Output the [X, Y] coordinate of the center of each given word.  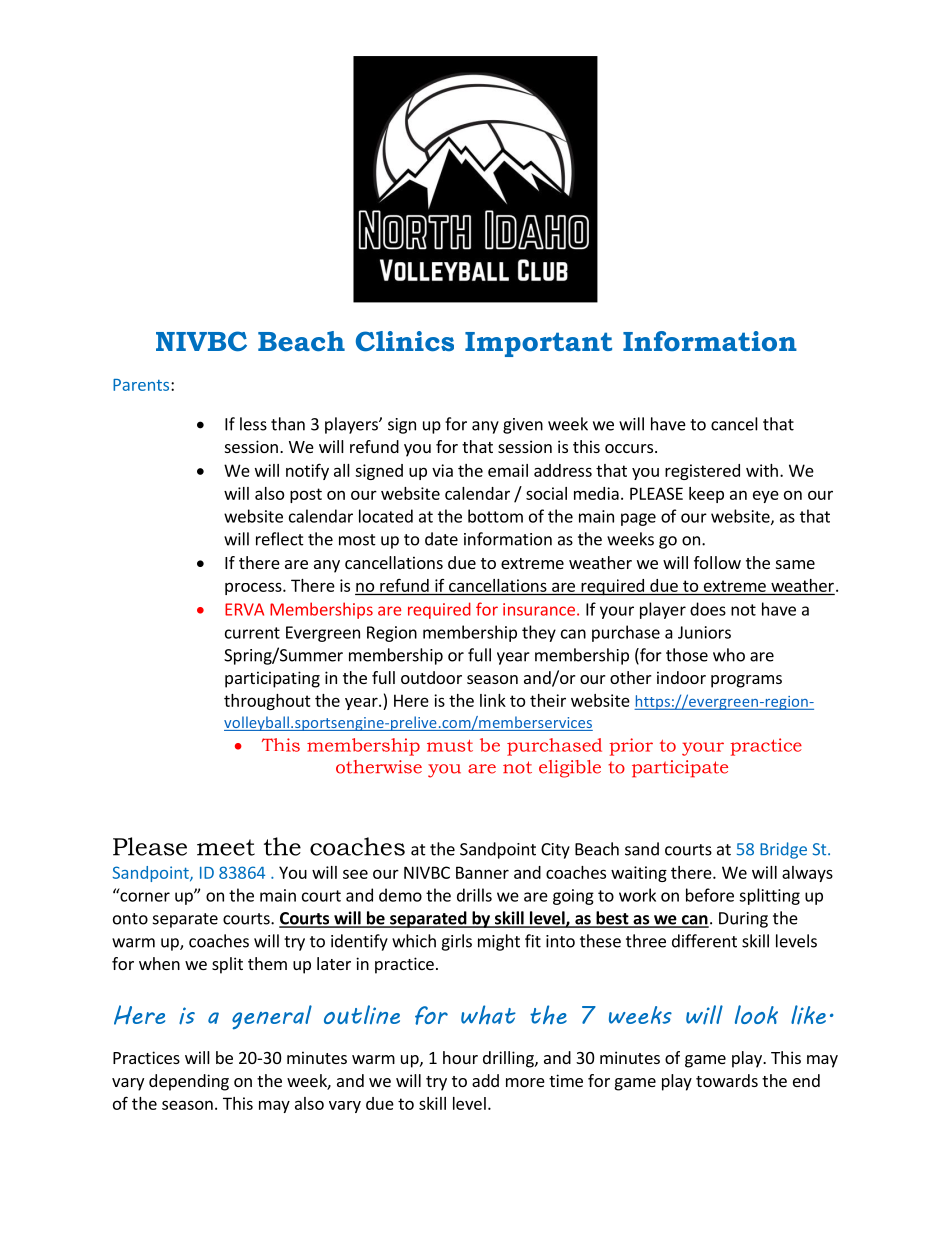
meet [226, 847]
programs [746, 681]
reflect [280, 539]
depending [189, 1082]
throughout [267, 702]
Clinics [405, 341]
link [493, 700]
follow [717, 562]
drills [474, 895]
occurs [629, 448]
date [441, 539]
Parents [142, 385]
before [710, 895]
